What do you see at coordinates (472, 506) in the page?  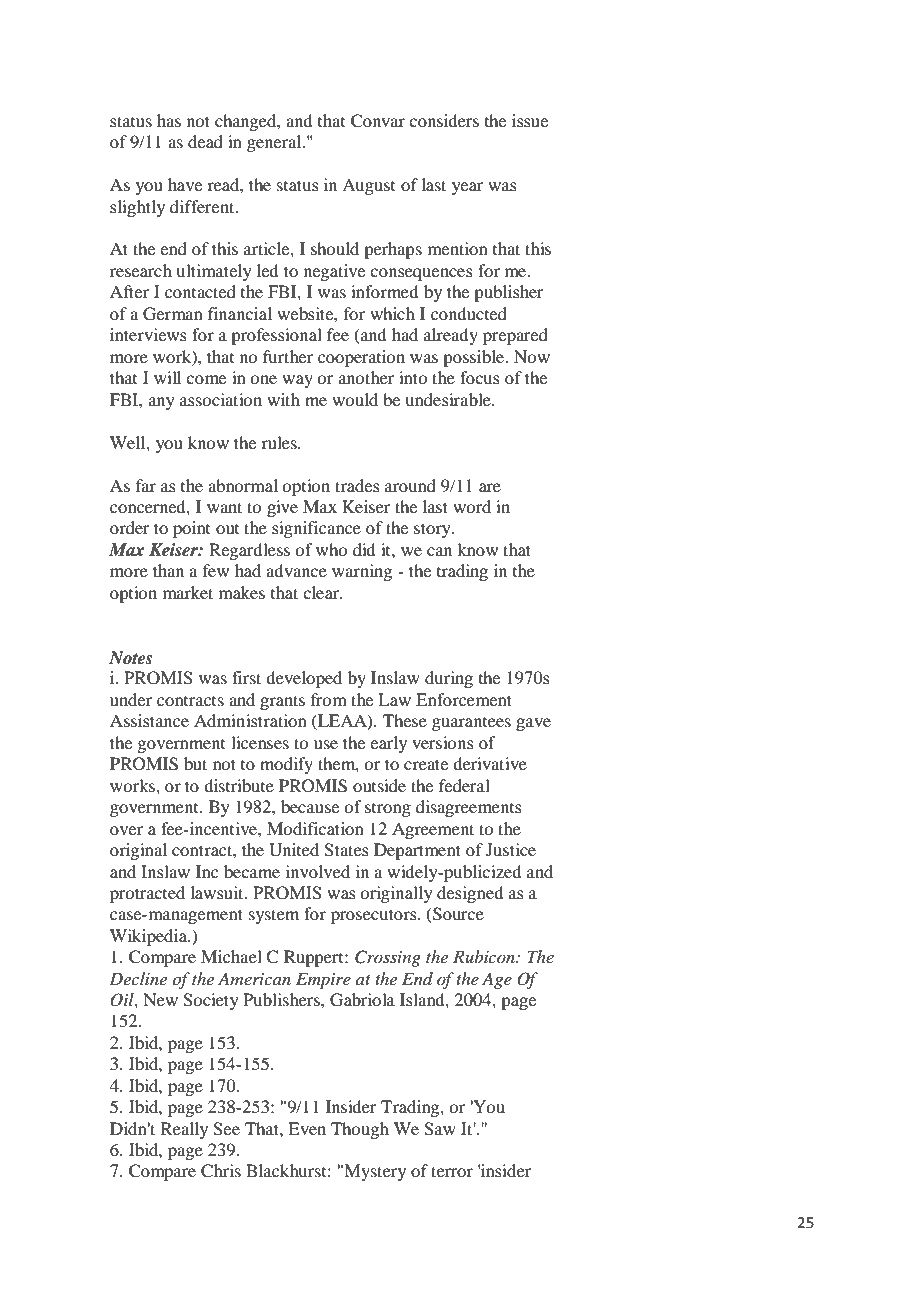 I see `word` at bounding box center [472, 506].
